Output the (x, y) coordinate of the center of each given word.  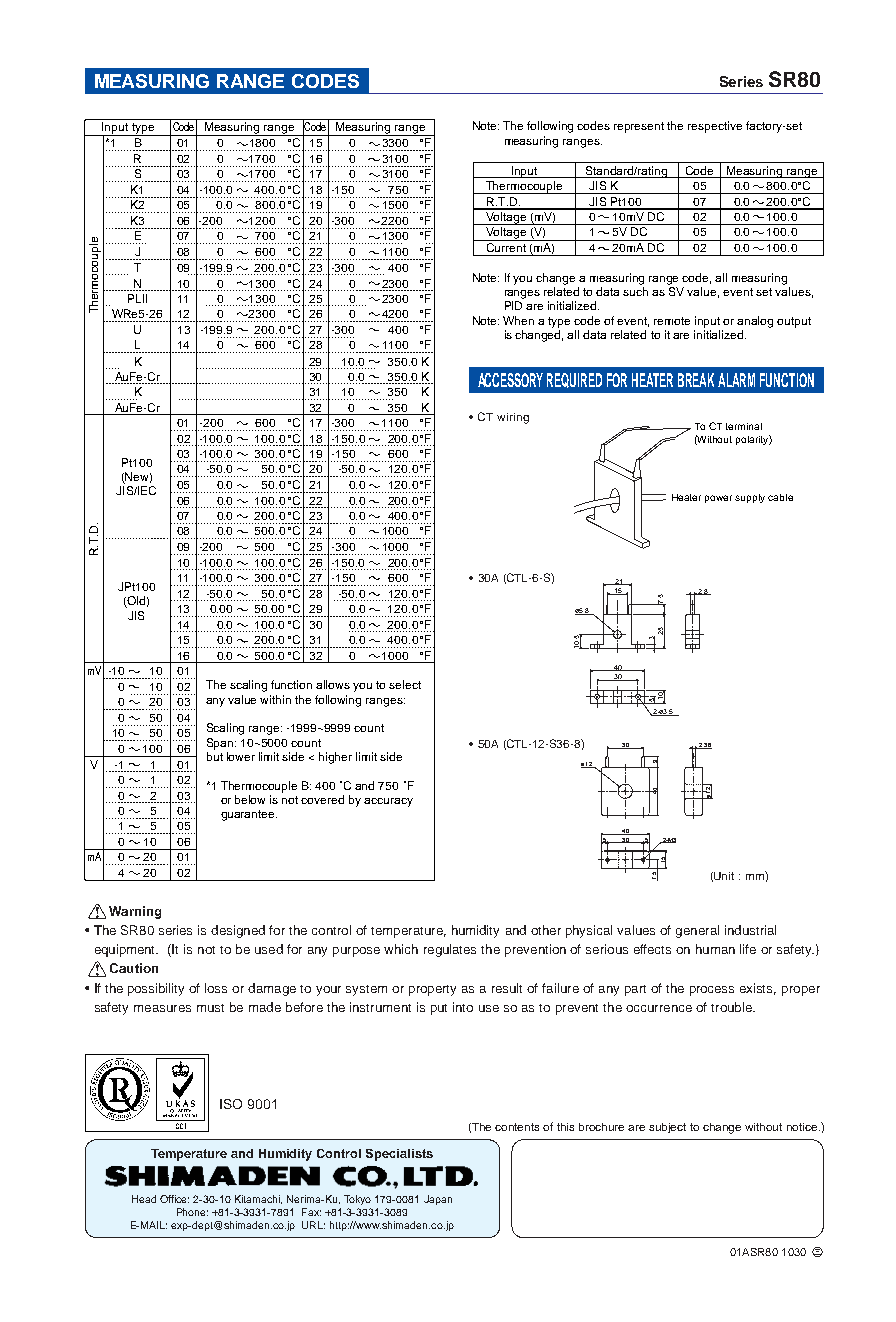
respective (715, 127)
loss (216, 988)
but (215, 756)
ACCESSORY (510, 380)
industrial (750, 930)
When (518, 320)
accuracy (388, 802)
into (463, 1007)
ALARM (736, 380)
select (405, 684)
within (275, 699)
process (712, 991)
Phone (192, 1212)
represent (639, 127)
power (718, 499)
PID (513, 305)
